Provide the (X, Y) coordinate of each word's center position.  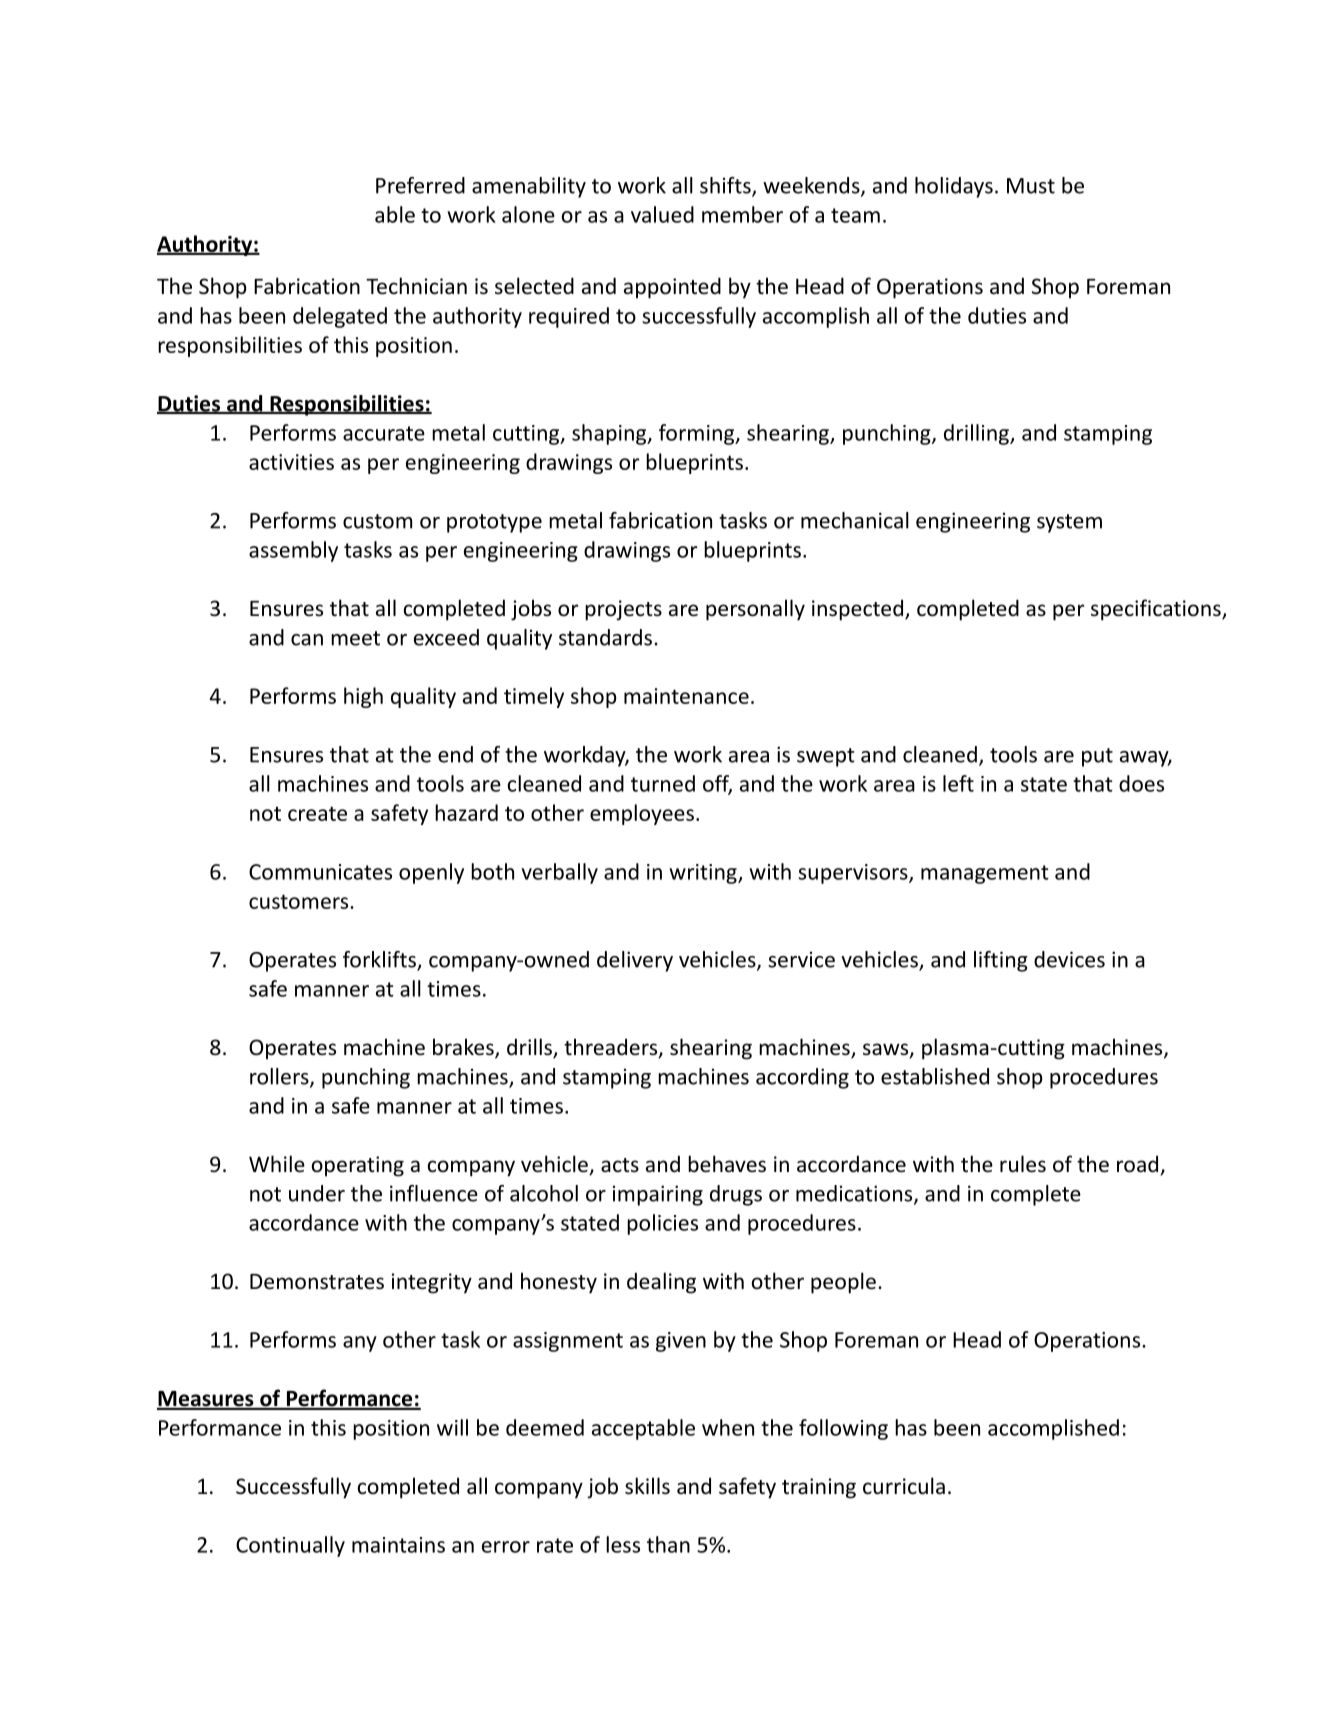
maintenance (686, 696)
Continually (290, 1546)
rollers (280, 1077)
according (802, 1078)
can (307, 640)
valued (662, 214)
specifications (1157, 610)
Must (1031, 186)
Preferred (420, 185)
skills (647, 1486)
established (935, 1076)
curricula (904, 1486)
